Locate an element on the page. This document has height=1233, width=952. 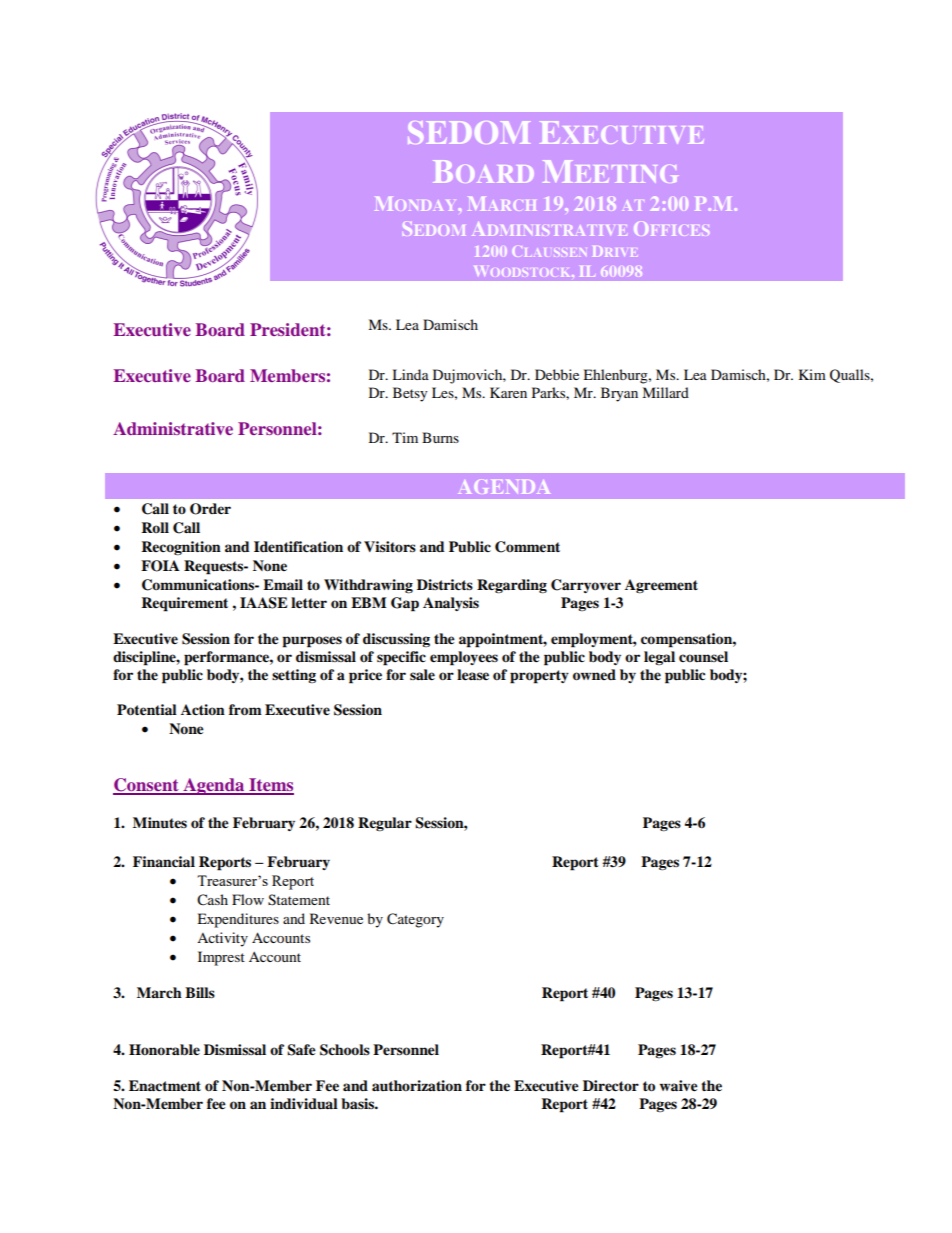
Betsy is located at coordinates (410, 394).
